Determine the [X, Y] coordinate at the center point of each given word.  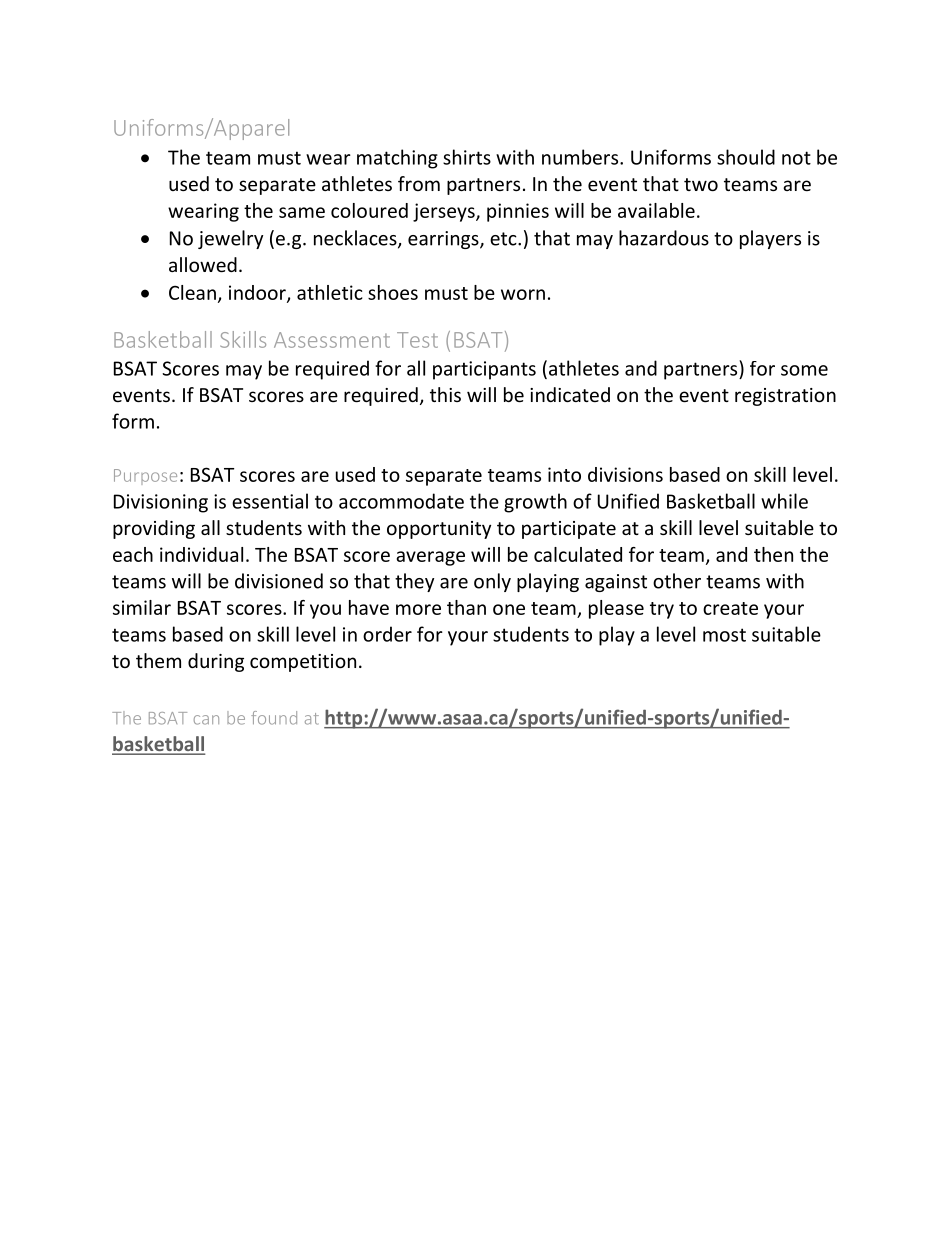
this [445, 394]
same [302, 212]
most [724, 635]
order [387, 634]
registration [785, 397]
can [206, 720]
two [701, 184]
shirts [467, 157]
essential [270, 501]
